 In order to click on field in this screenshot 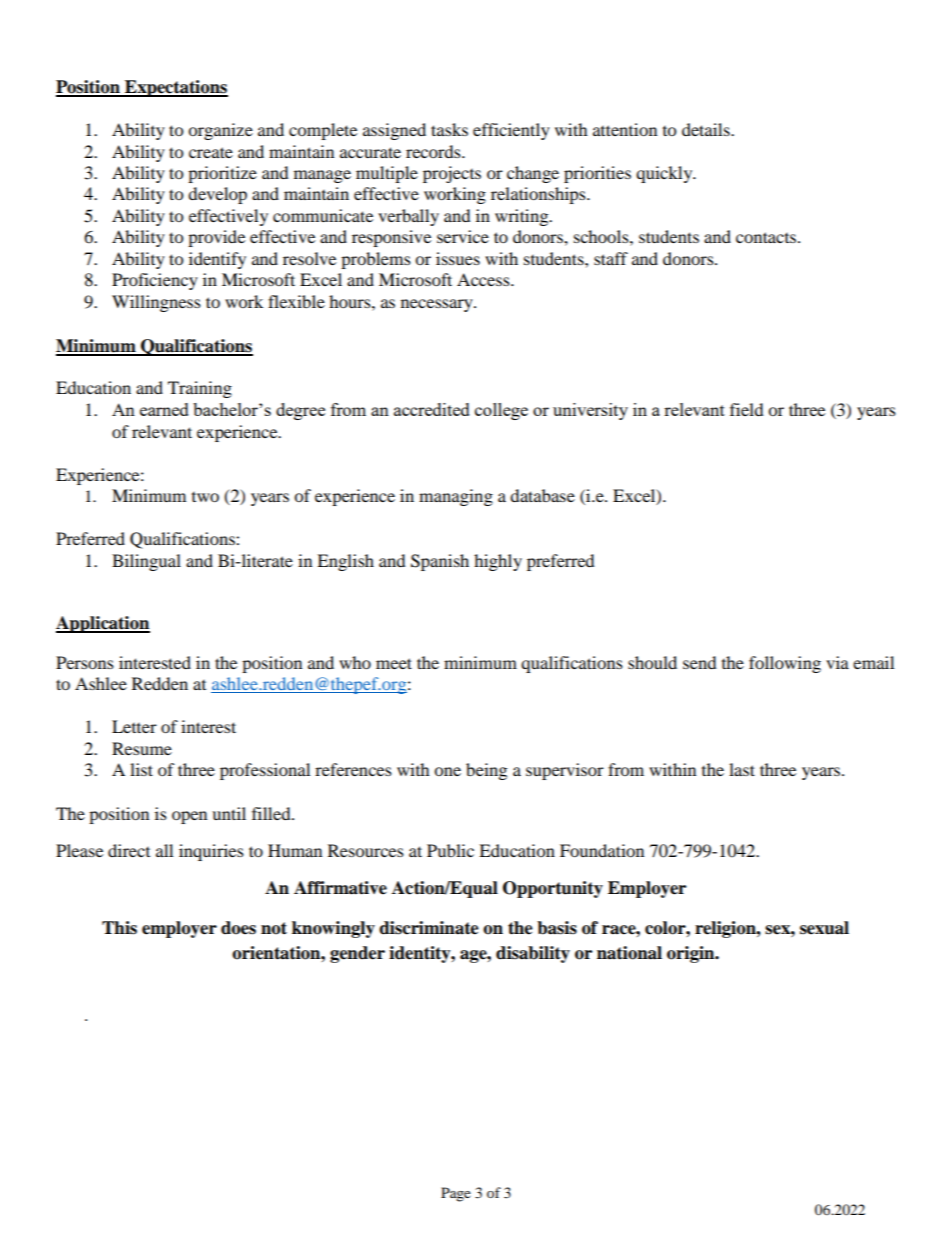, I will do `click(747, 409)`.
